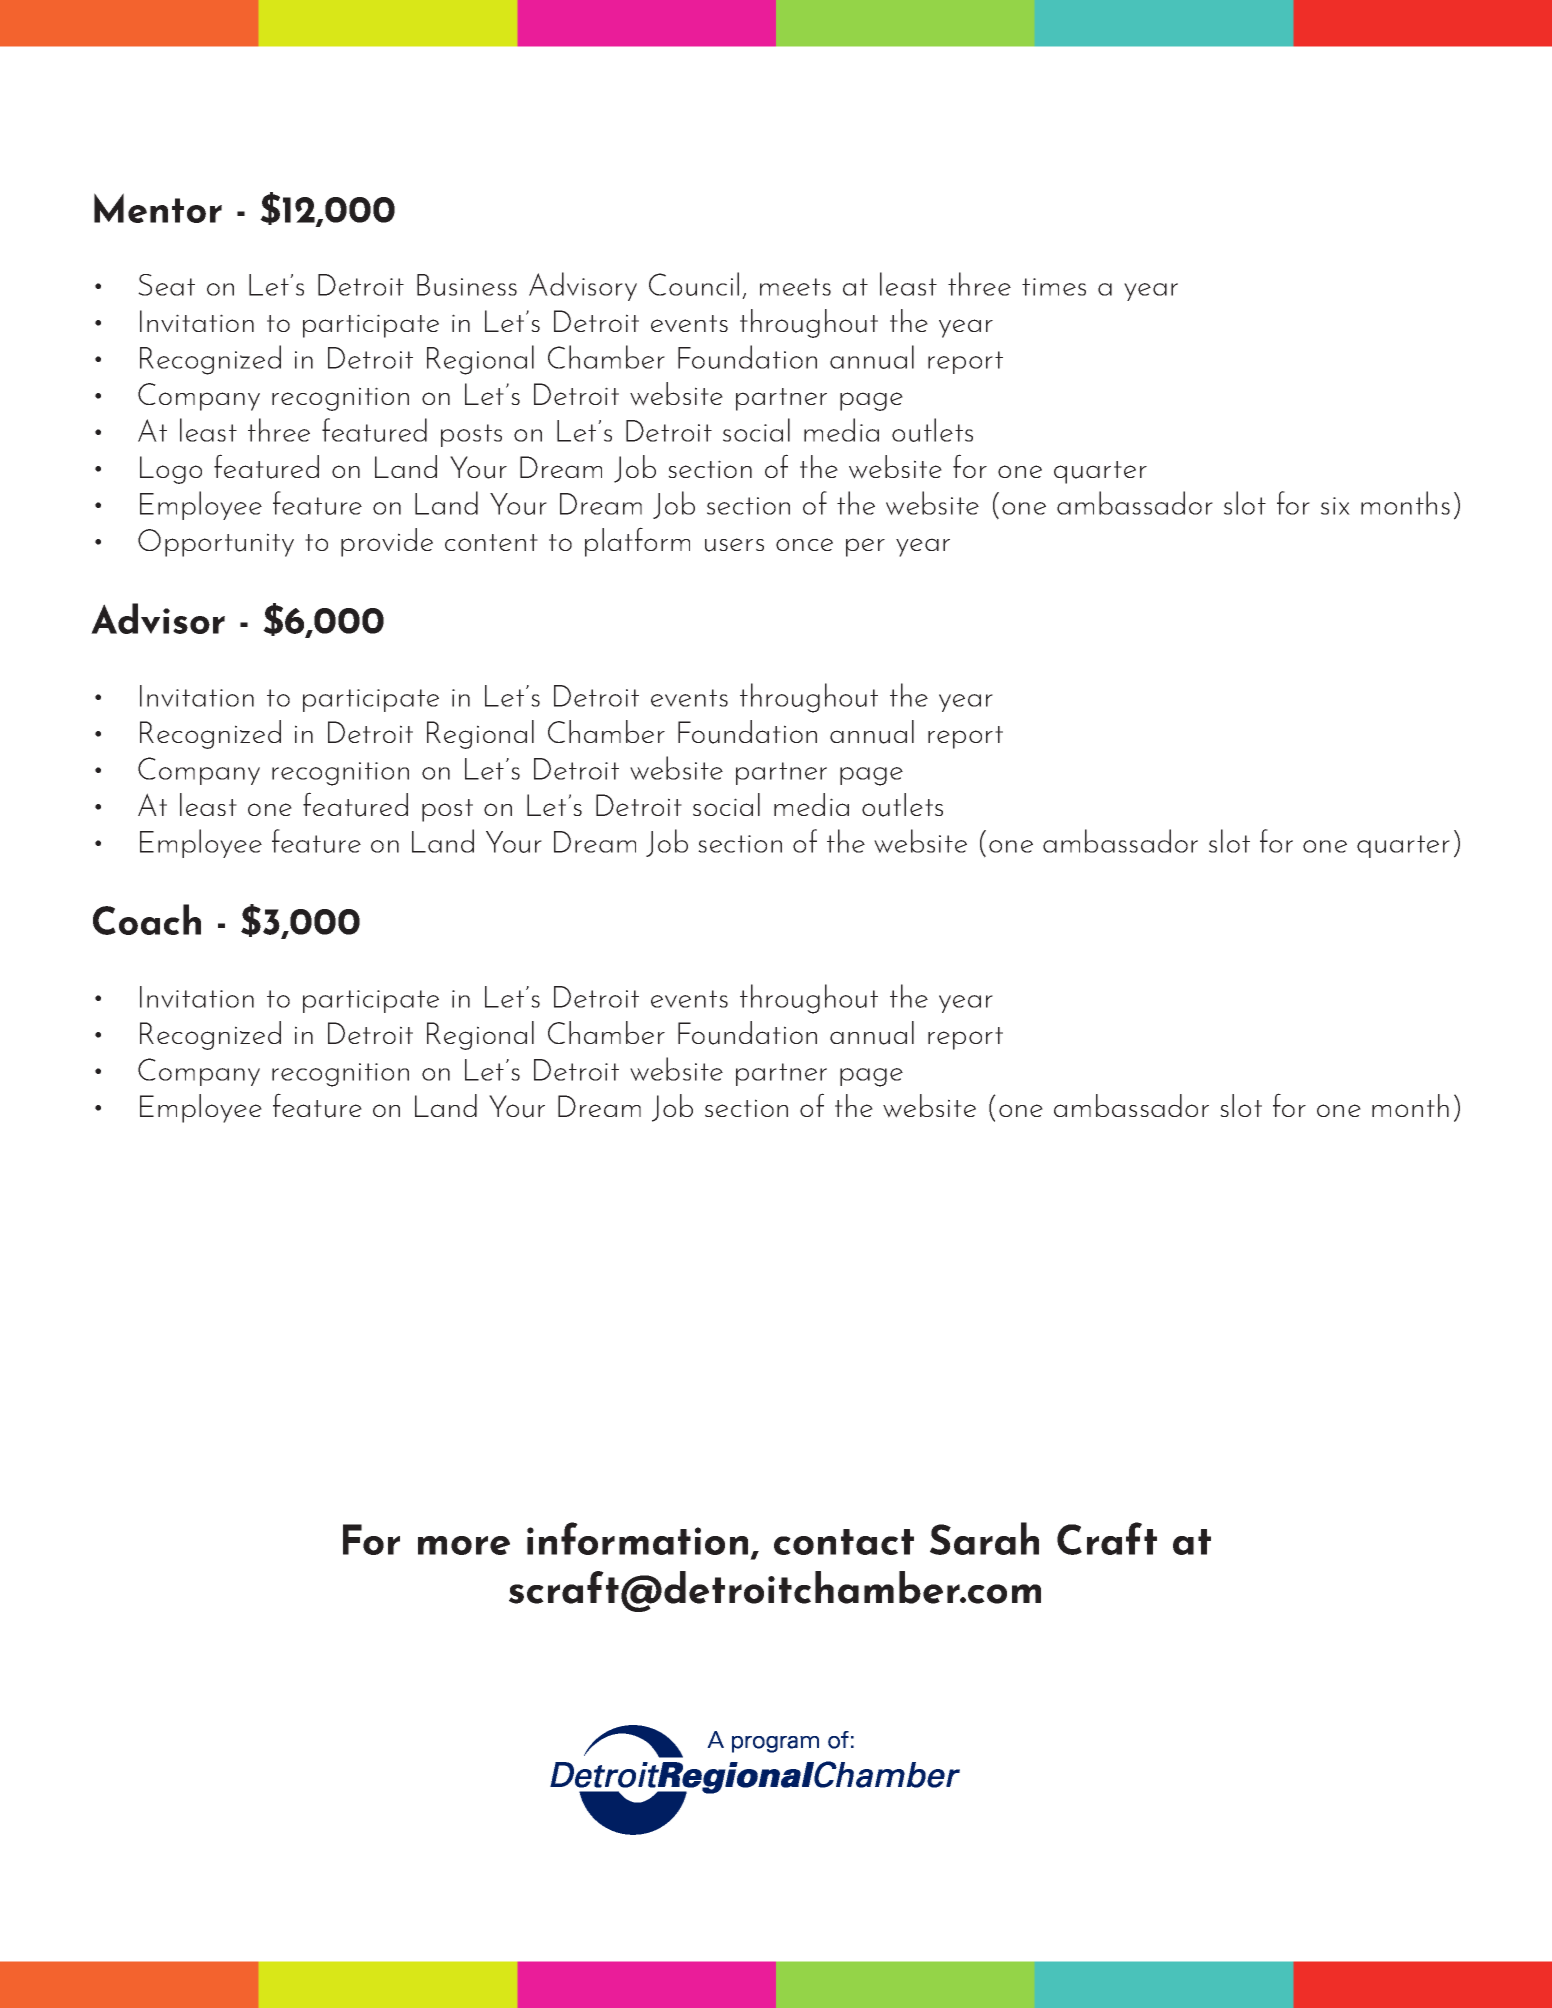  Describe the element at coordinates (1335, 506) in the page. I see `six` at that location.
